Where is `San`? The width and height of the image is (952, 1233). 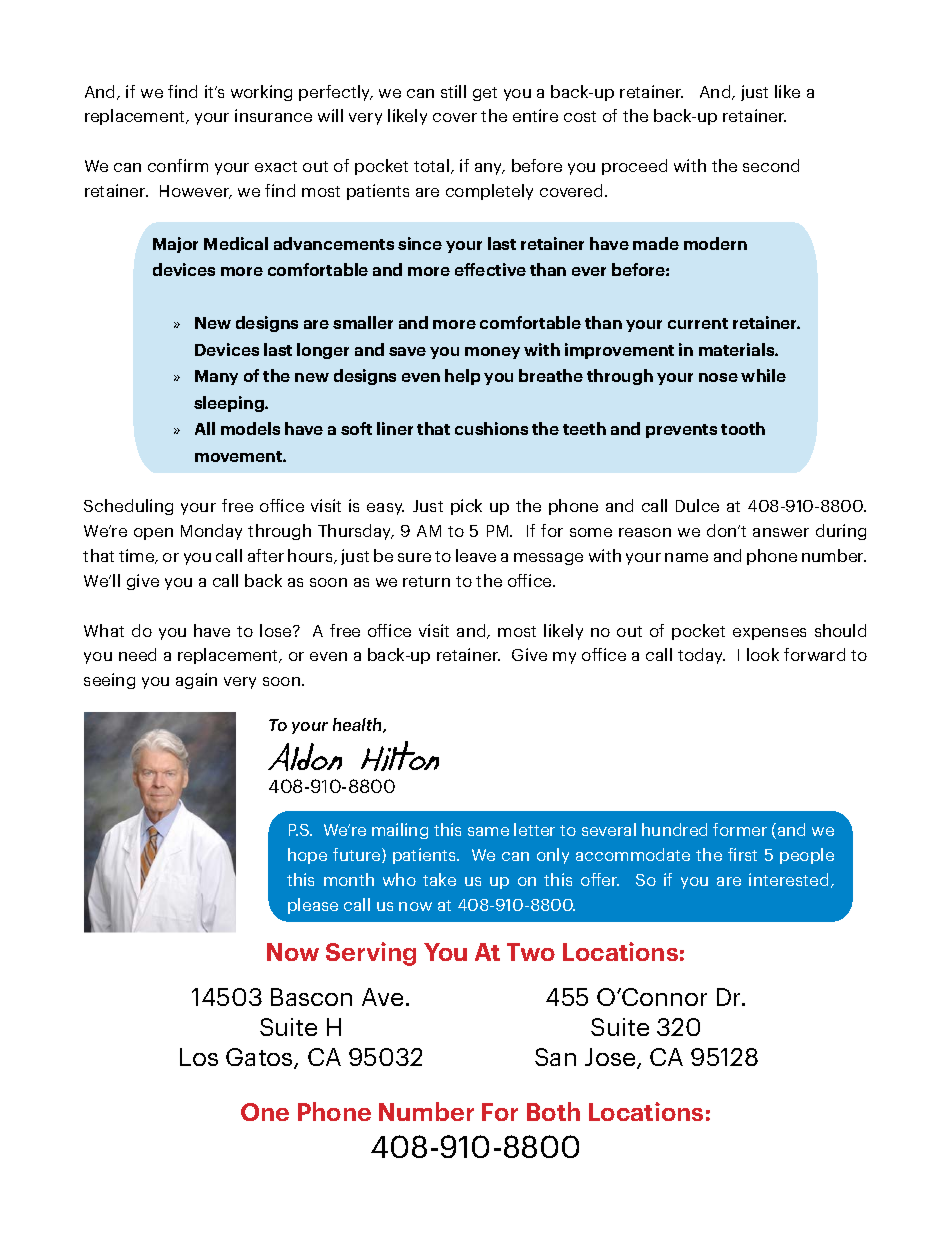 San is located at coordinates (555, 1057).
